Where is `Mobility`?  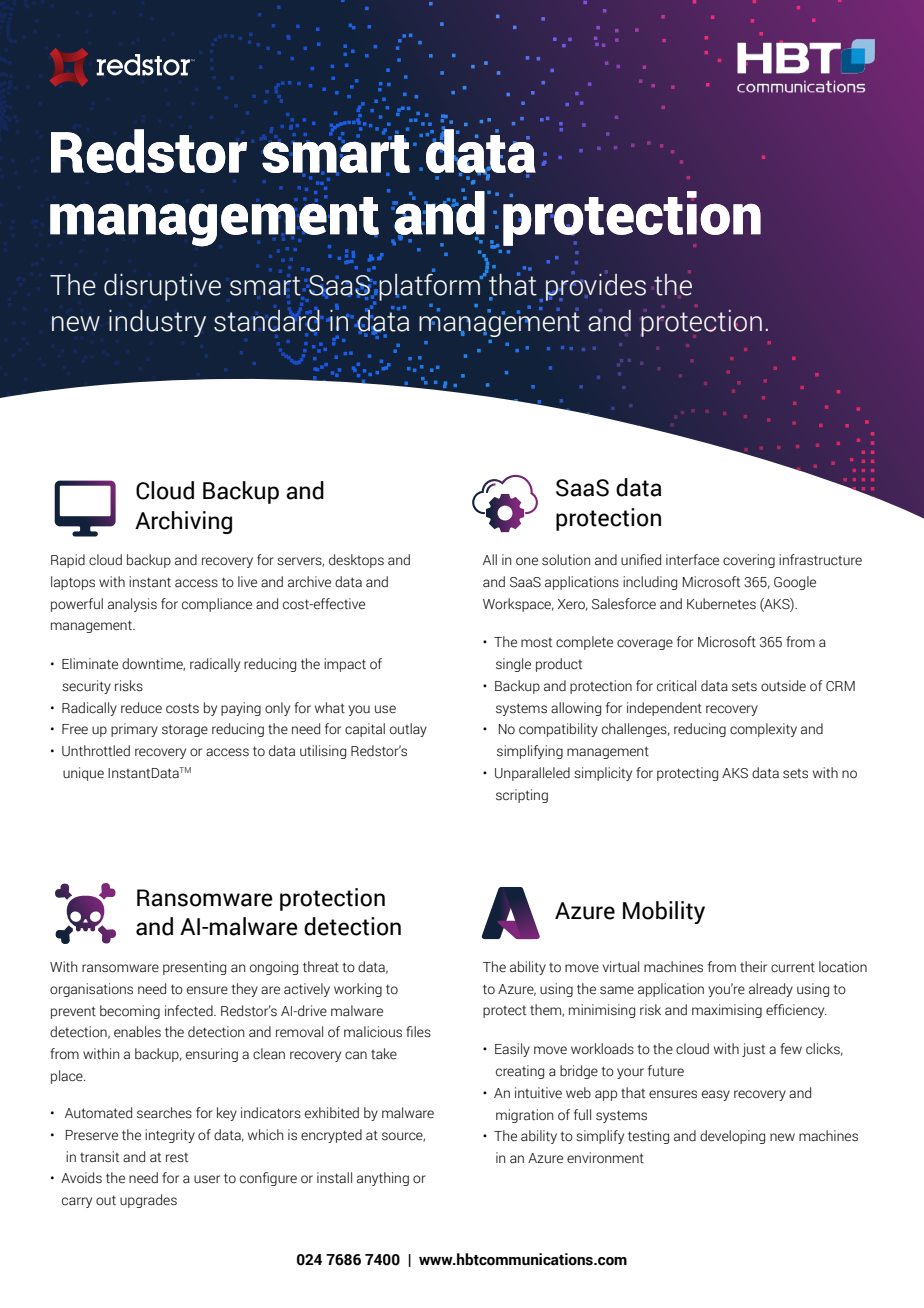
Mobility is located at coordinates (664, 912).
